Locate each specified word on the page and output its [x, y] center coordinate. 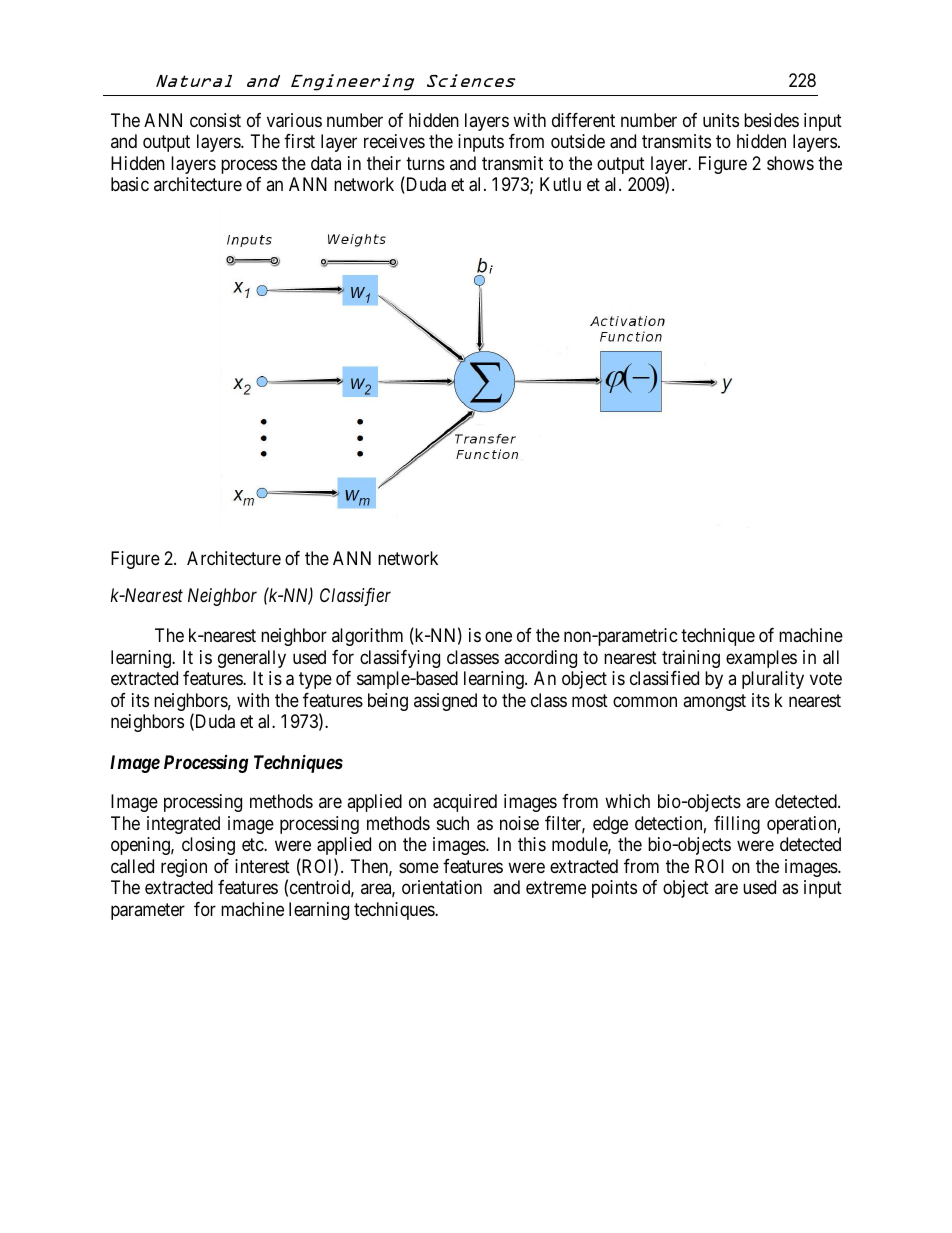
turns [425, 163]
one [498, 637]
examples [761, 659]
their [384, 163]
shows [790, 163]
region [184, 868]
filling [737, 825]
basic [130, 184]
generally [252, 659]
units [721, 120]
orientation [442, 887]
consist [215, 120]
